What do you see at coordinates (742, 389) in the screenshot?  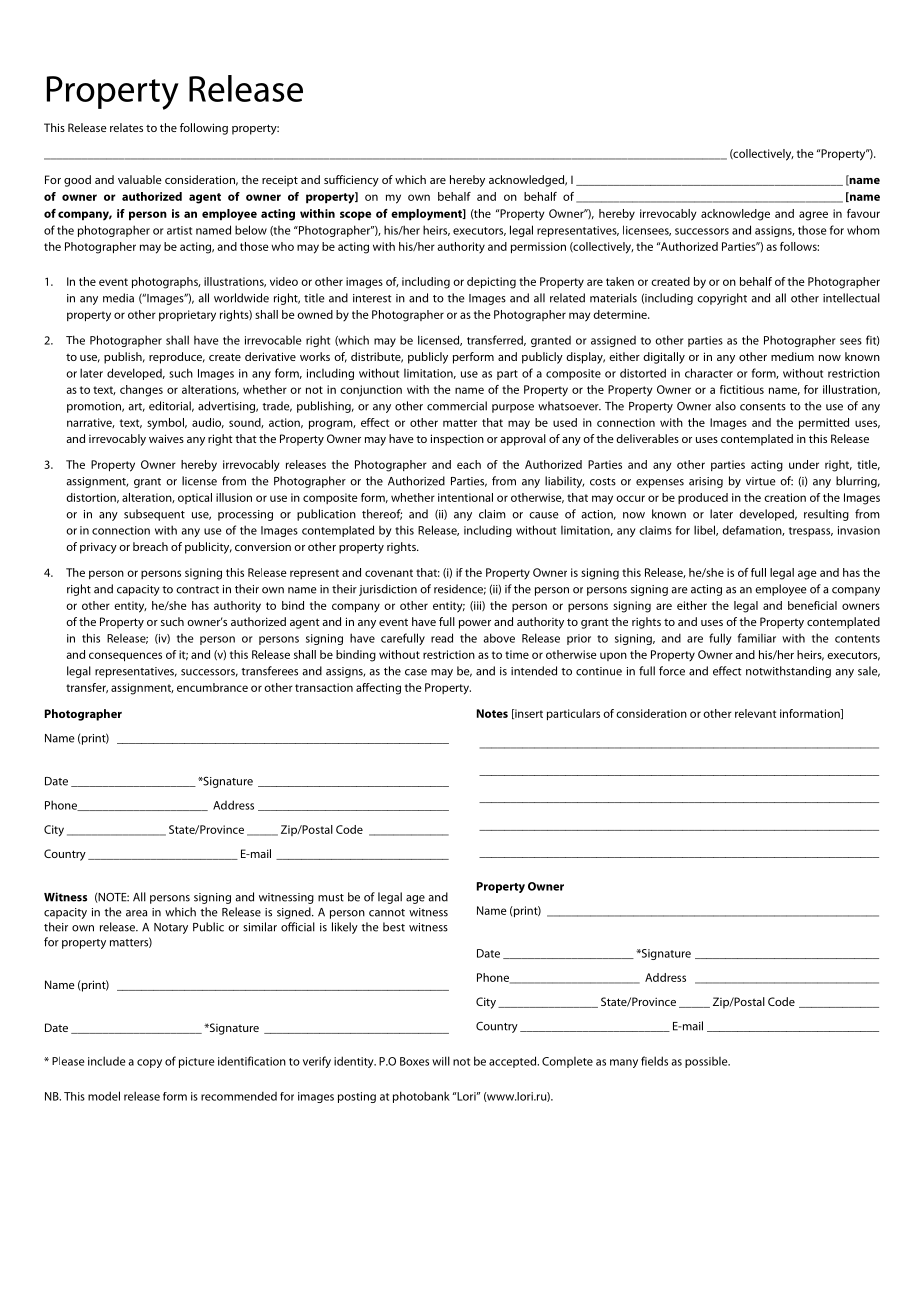 I see `fictitious` at bounding box center [742, 389].
